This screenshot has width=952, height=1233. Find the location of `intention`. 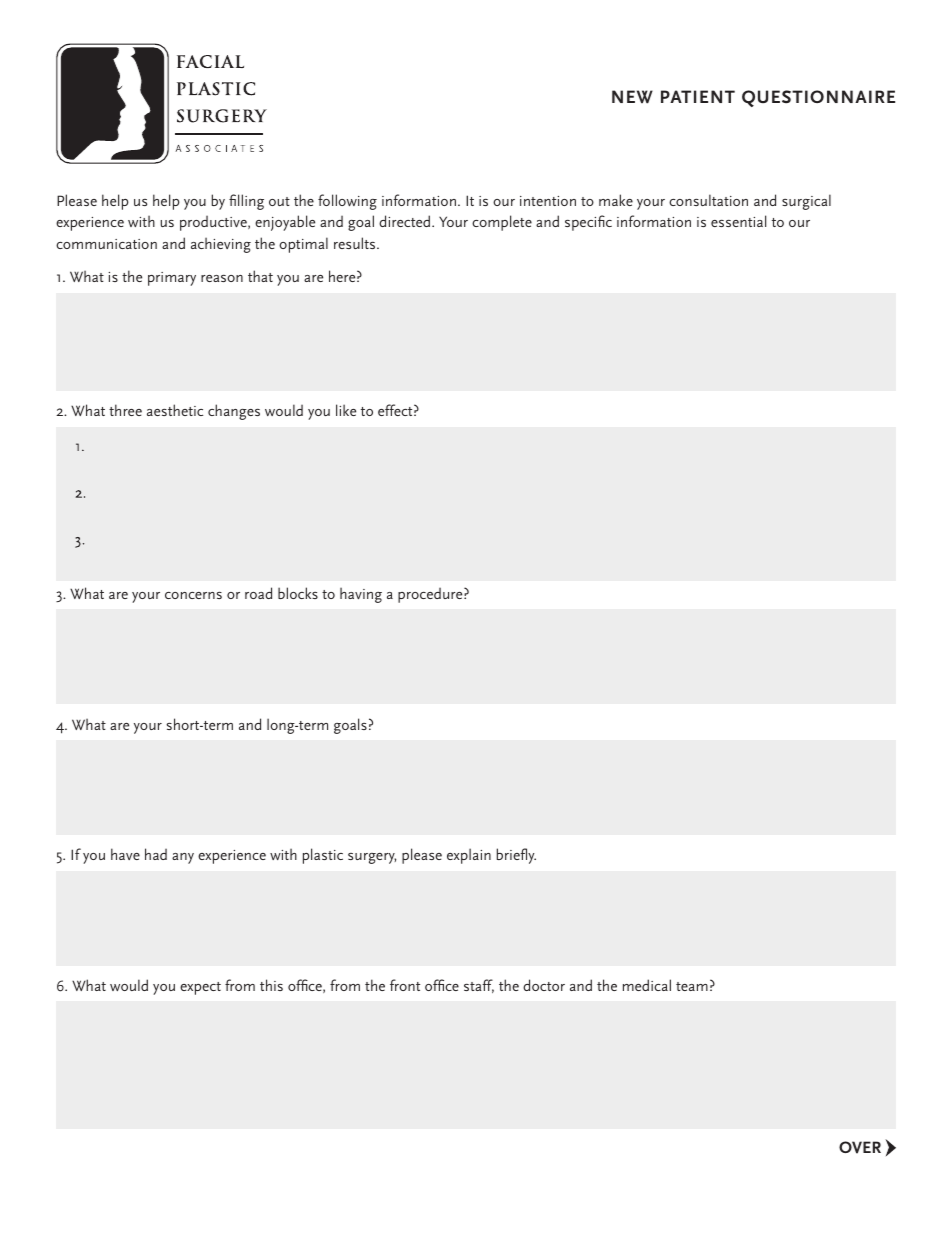

intention is located at coordinates (548, 201).
